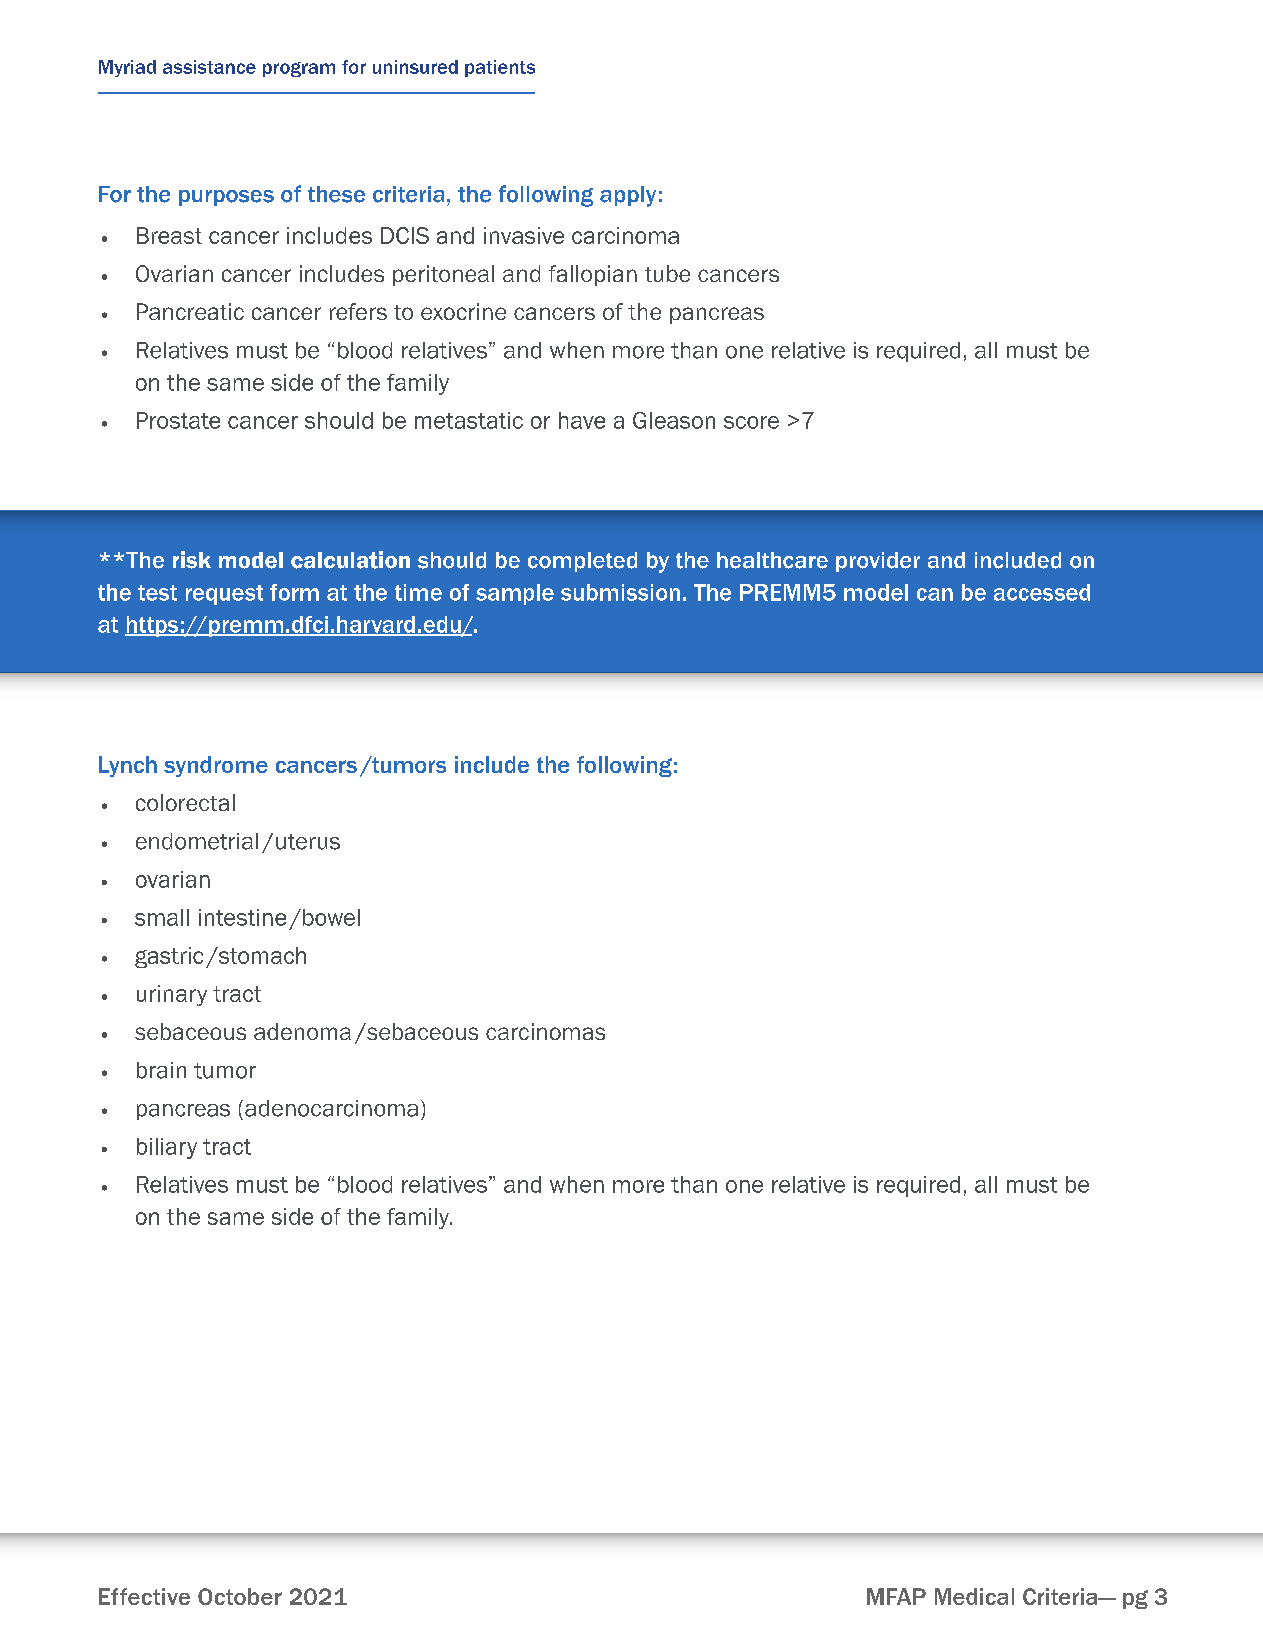 This screenshot has width=1263, height=1635. Describe the element at coordinates (878, 562) in the screenshot. I see `provider` at that location.
